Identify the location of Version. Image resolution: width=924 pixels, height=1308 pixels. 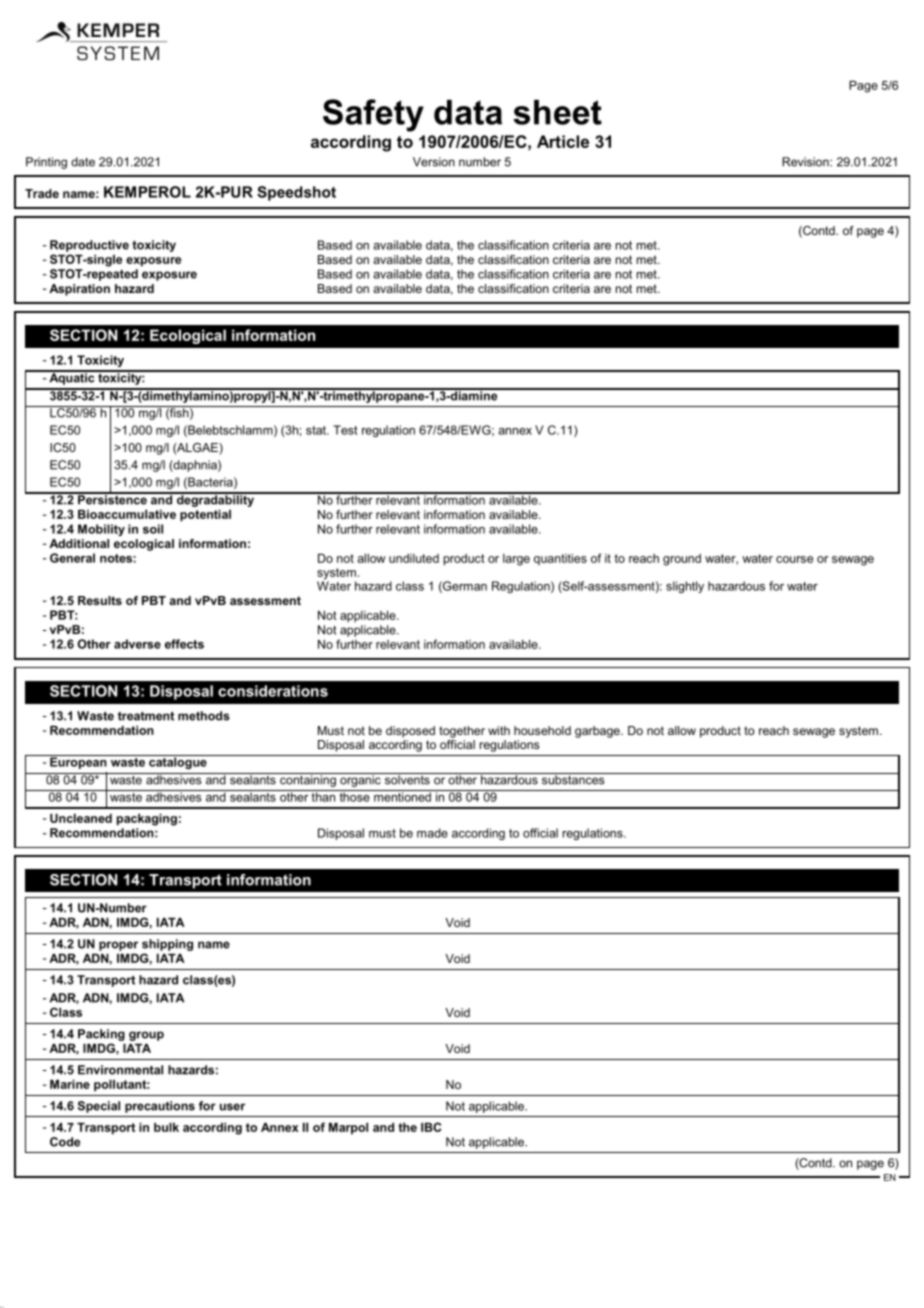
(434, 162).
